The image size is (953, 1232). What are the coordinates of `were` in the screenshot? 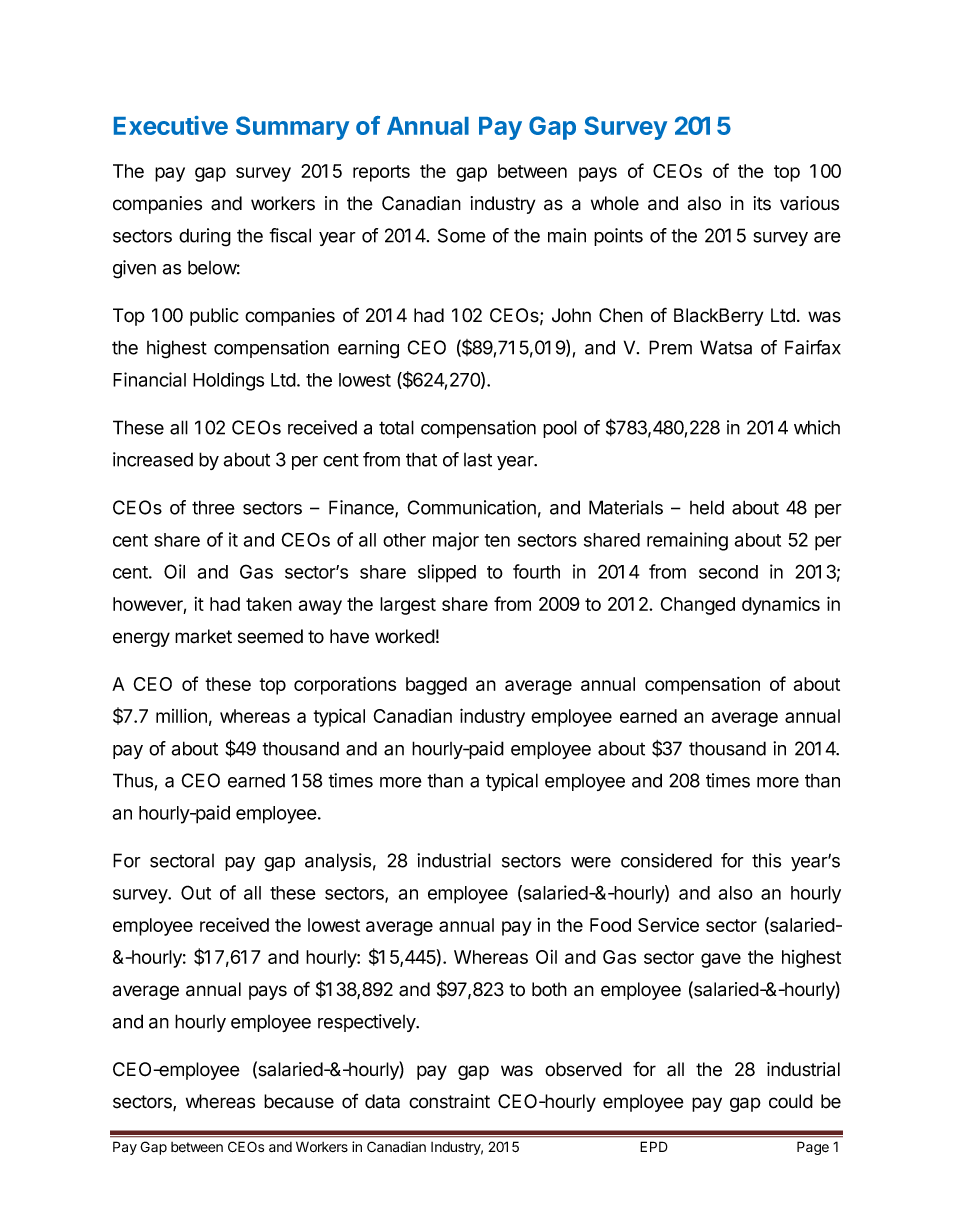 It's located at (591, 862).
